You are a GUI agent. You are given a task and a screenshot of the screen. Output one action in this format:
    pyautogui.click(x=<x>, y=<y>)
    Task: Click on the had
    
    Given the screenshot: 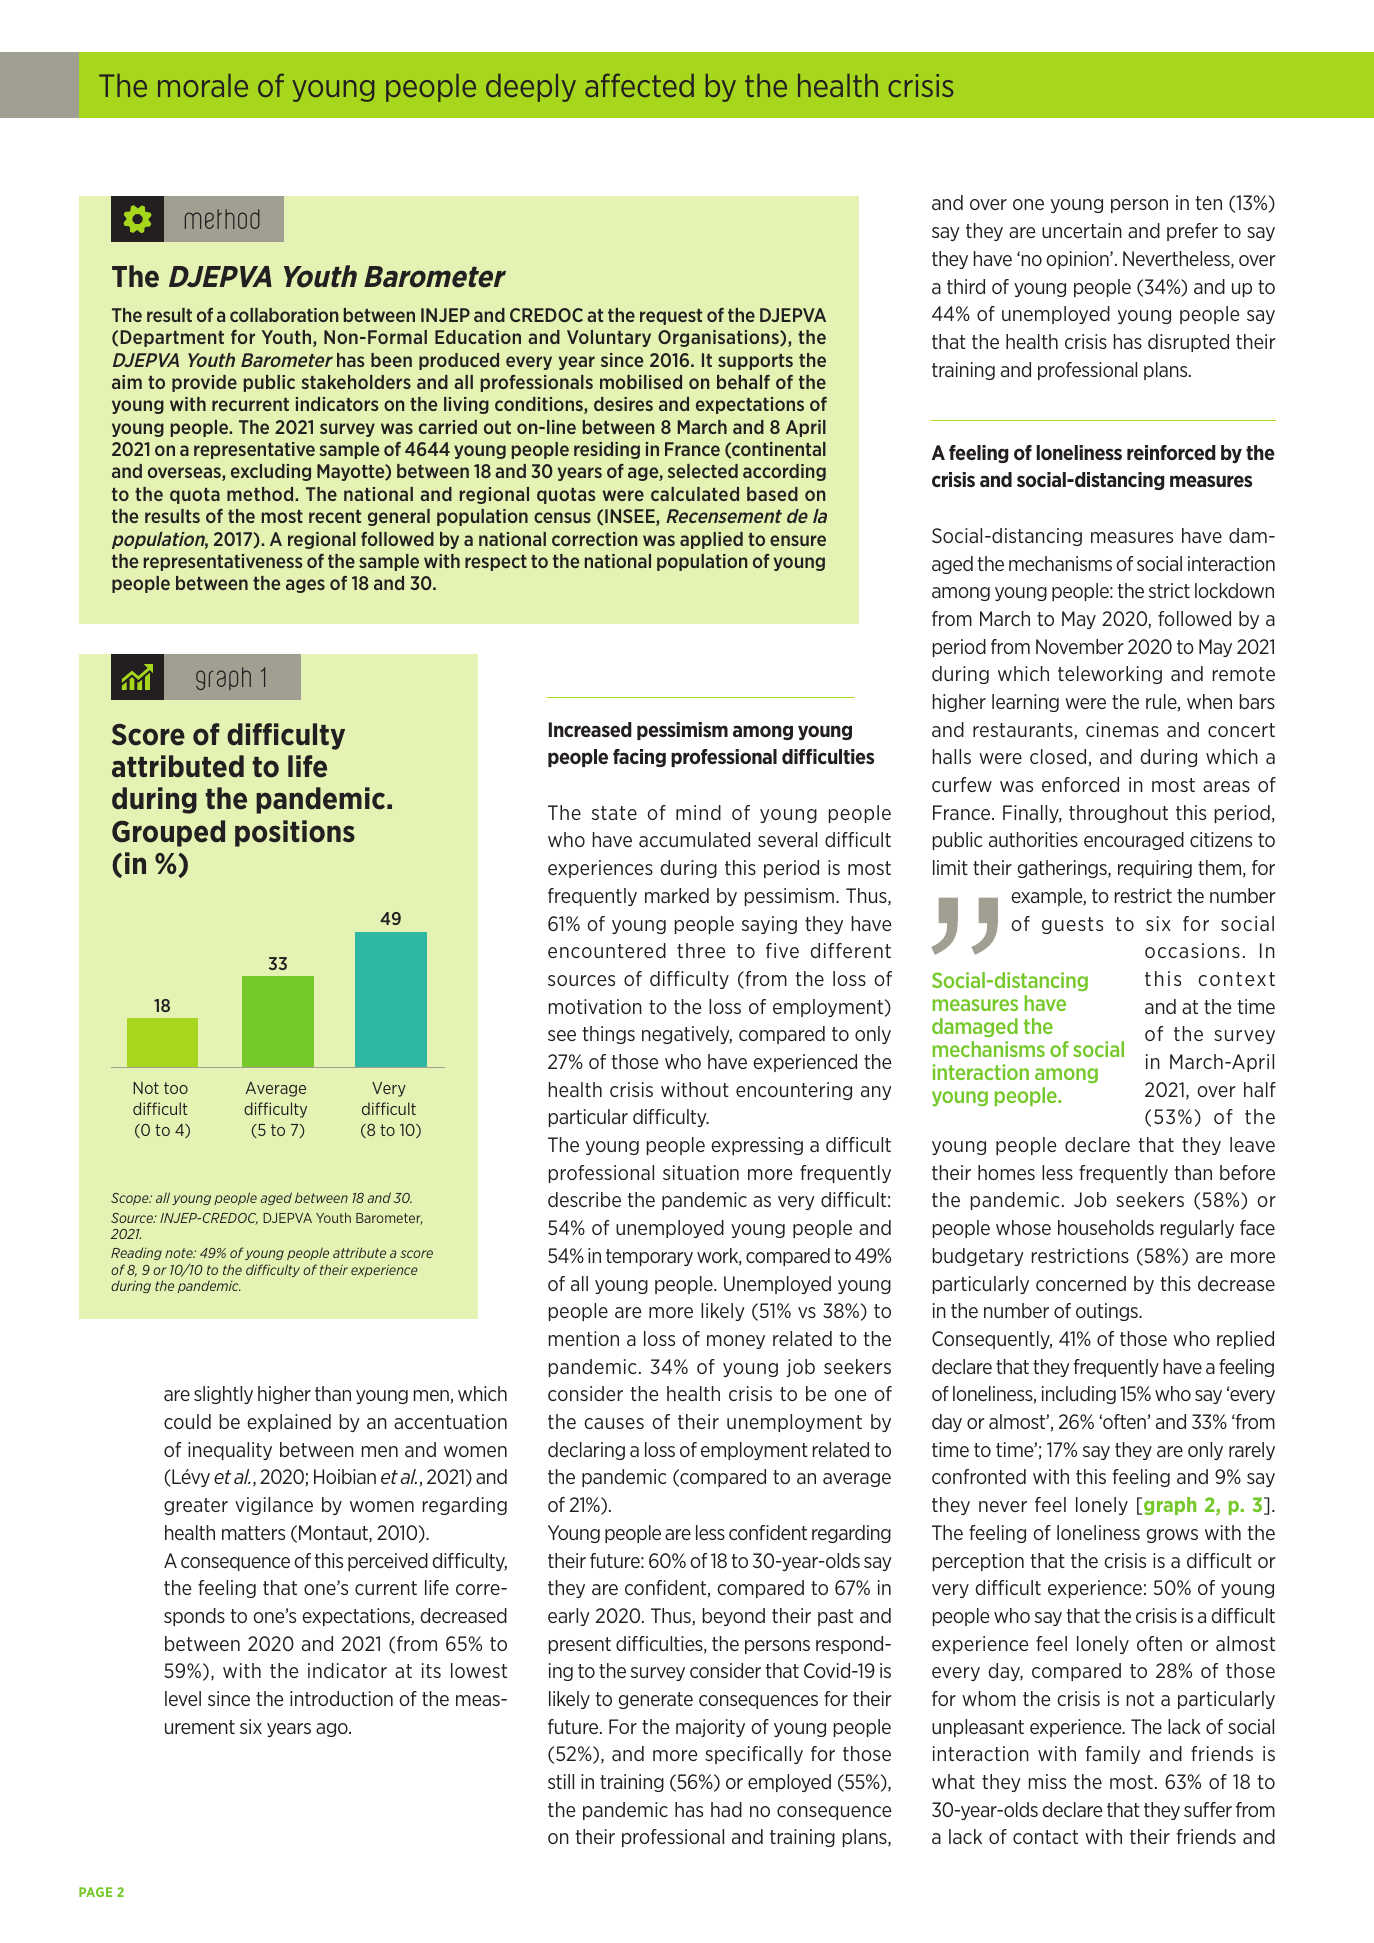 What is the action you would take?
    pyautogui.click(x=726, y=1809)
